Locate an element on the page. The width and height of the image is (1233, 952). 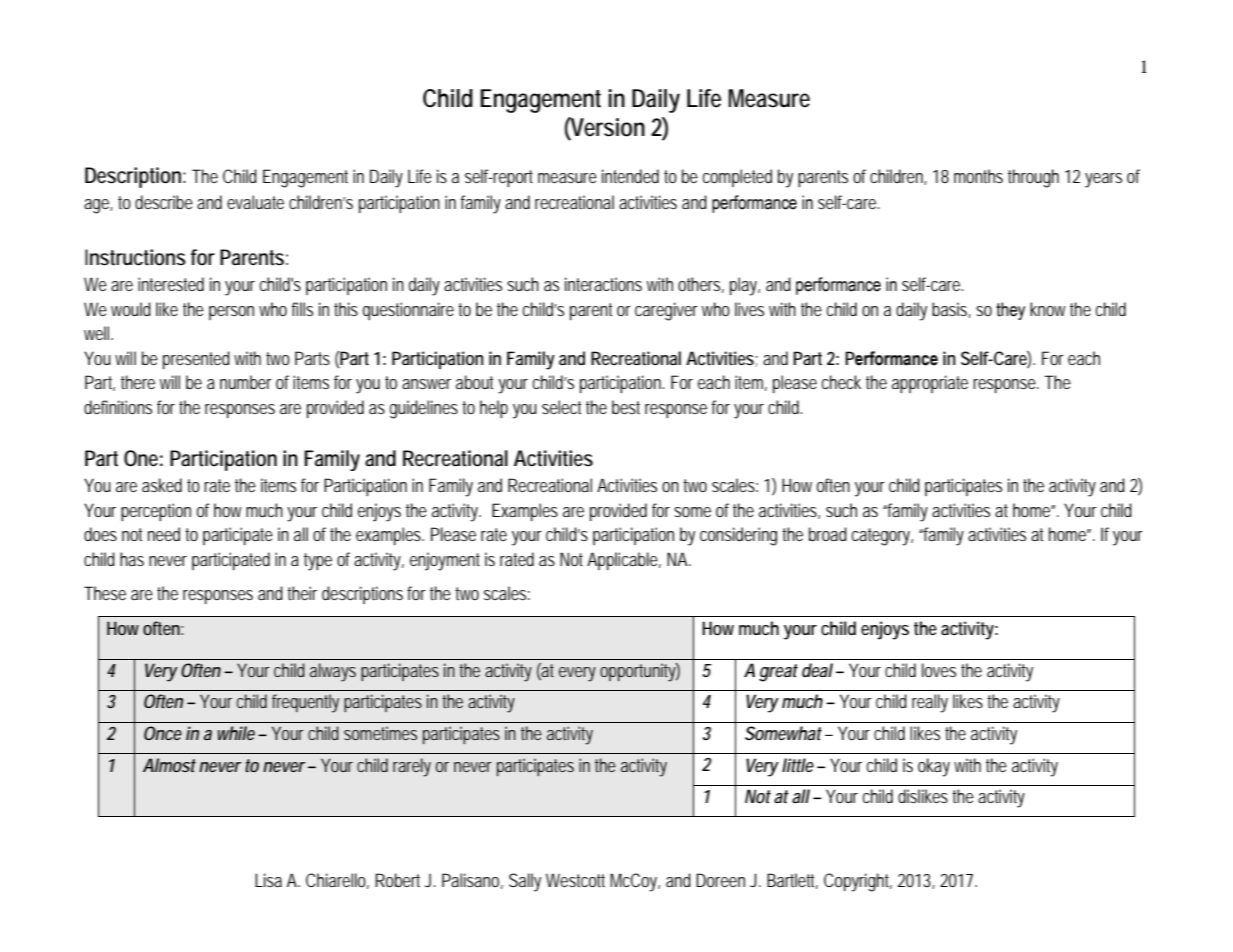
definitions is located at coordinates (118, 407).
